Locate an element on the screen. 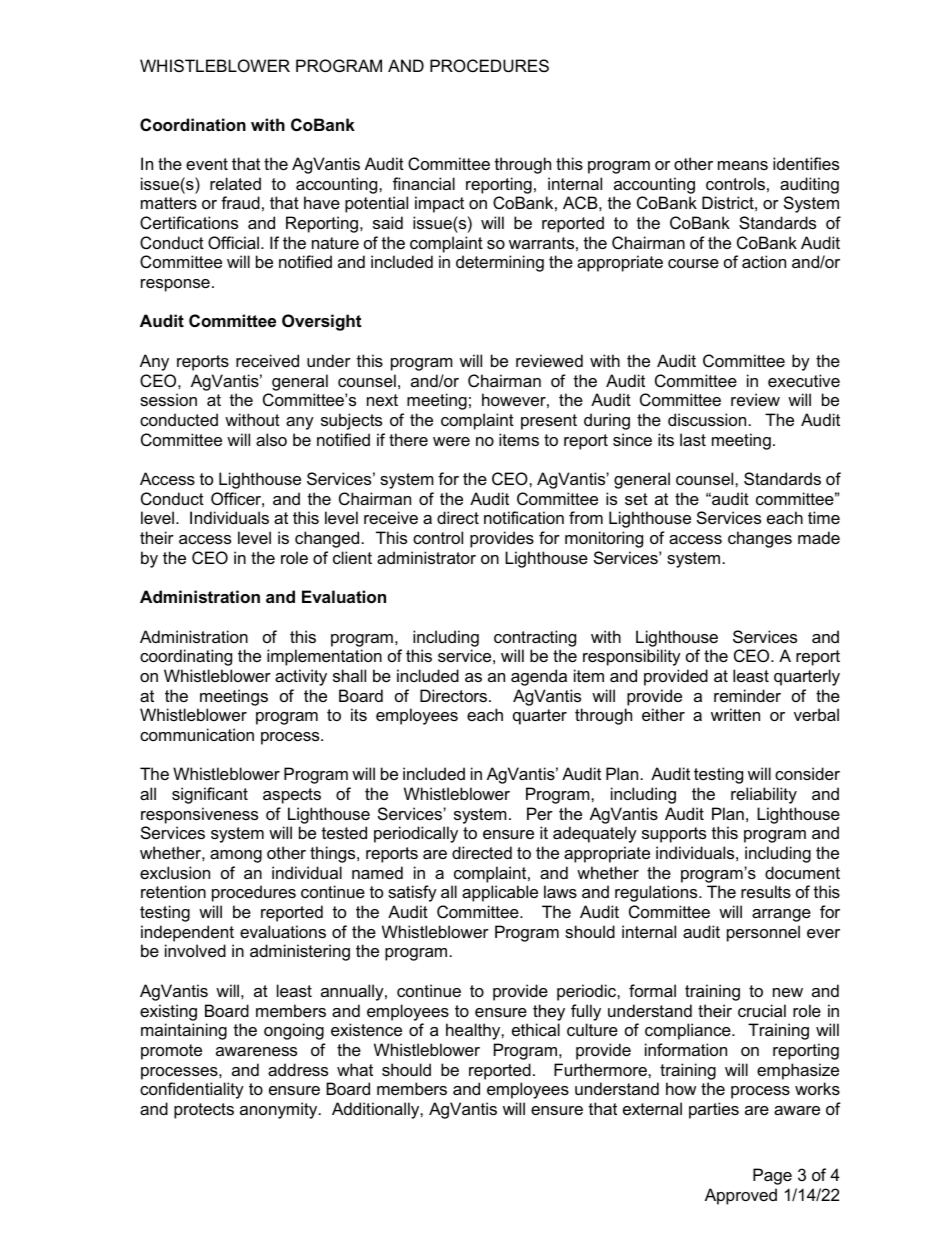 The image size is (952, 1233). Page is located at coordinates (772, 1176).
